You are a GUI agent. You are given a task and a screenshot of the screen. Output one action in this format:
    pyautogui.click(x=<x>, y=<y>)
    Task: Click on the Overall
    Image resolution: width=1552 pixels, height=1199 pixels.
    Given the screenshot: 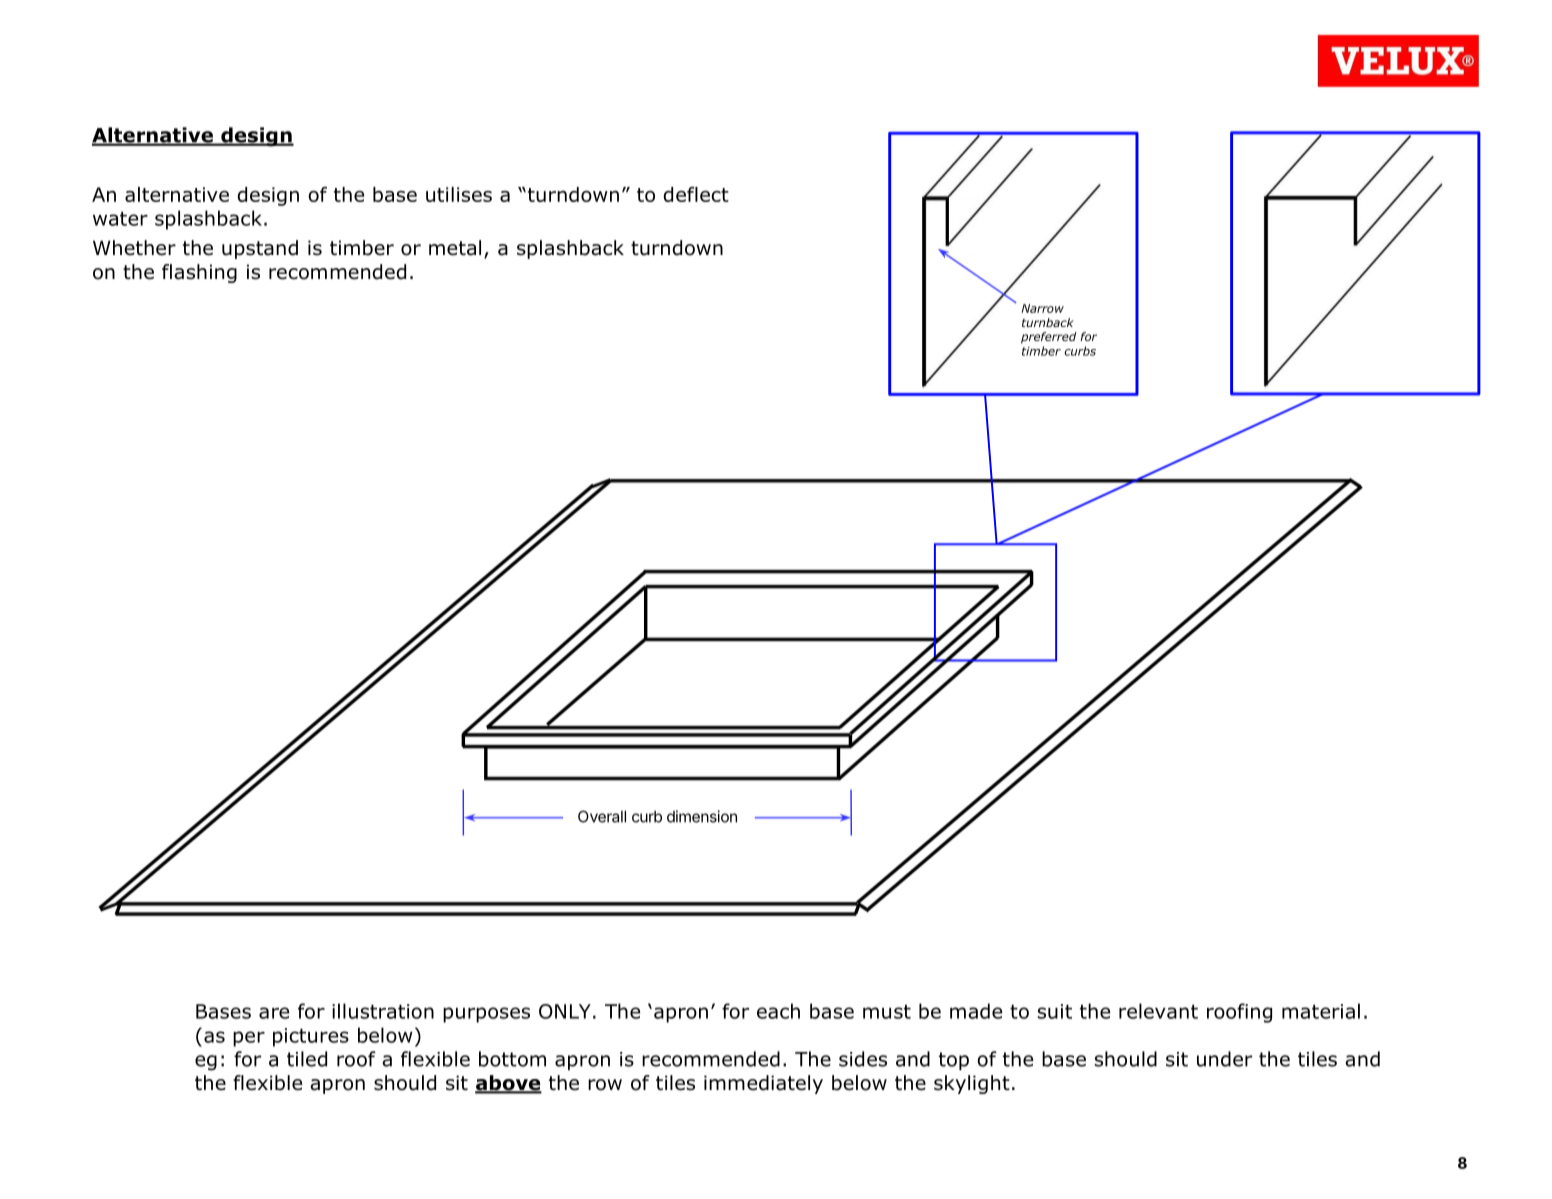 What is the action you would take?
    pyautogui.click(x=602, y=816)
